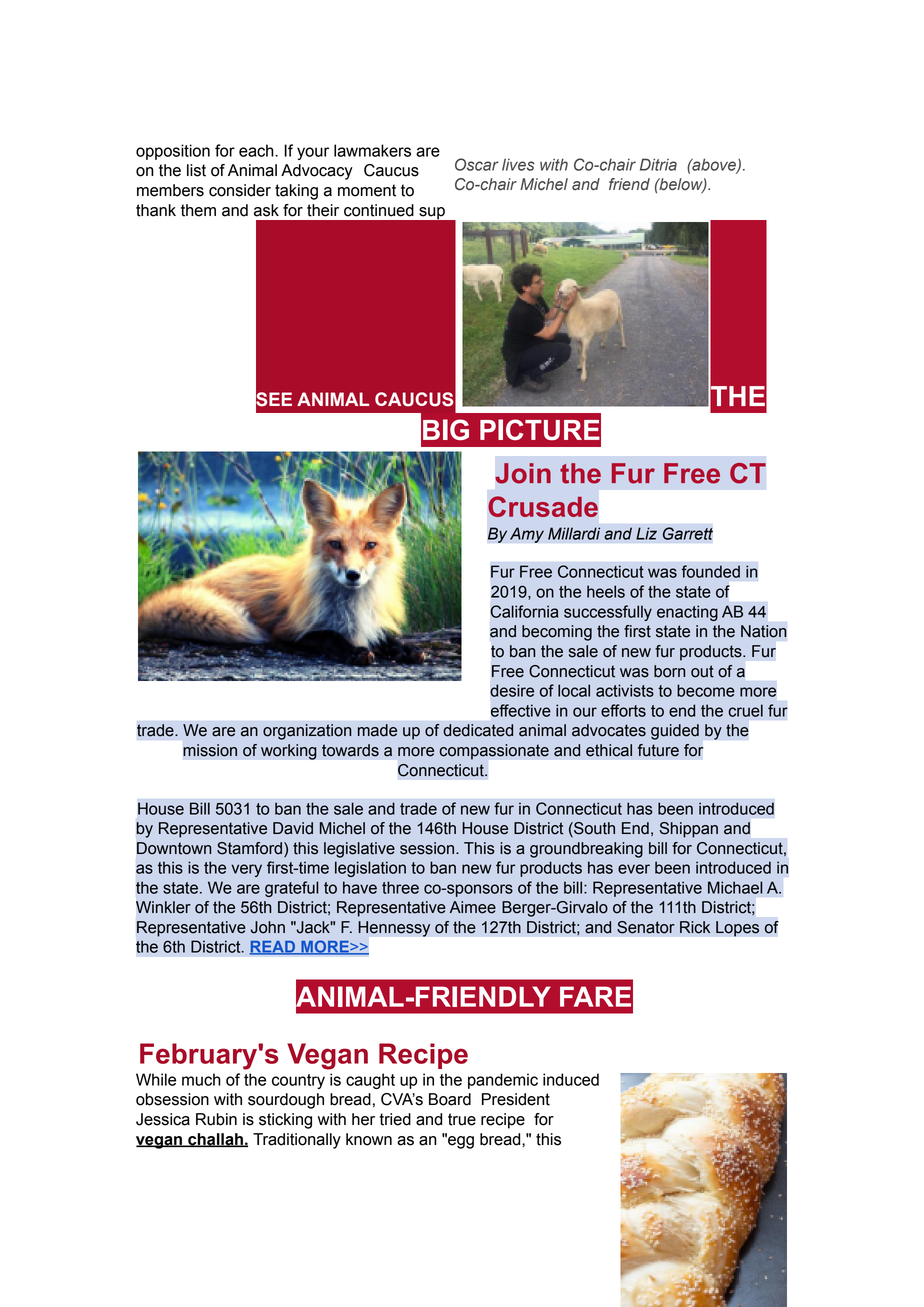 This page has height=1307, width=924. What do you see at coordinates (462, 1119) in the page?
I see `true` at bounding box center [462, 1119].
